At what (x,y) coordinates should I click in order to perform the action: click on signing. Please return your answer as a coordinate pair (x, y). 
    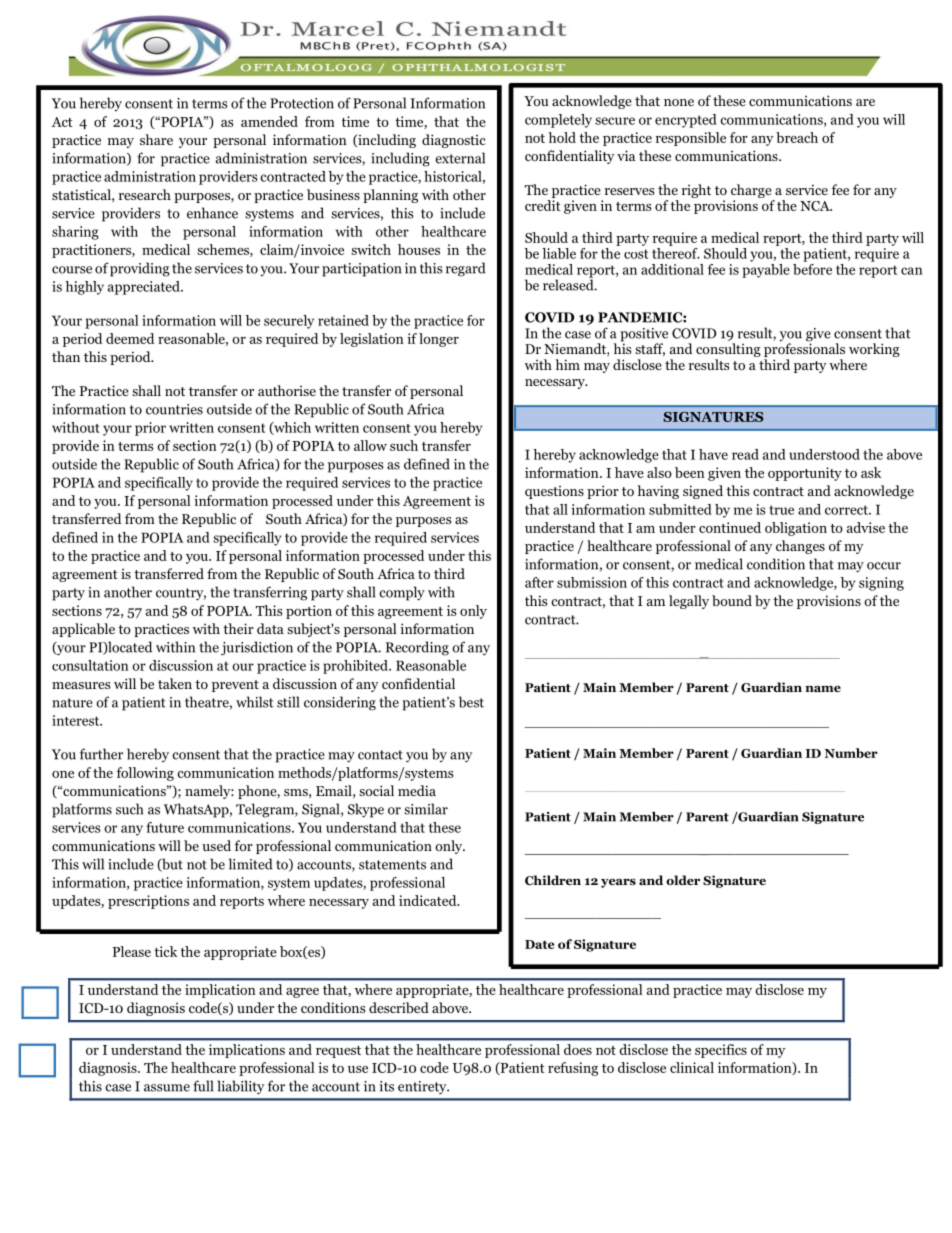
    Looking at the image, I should click on (881, 584).
